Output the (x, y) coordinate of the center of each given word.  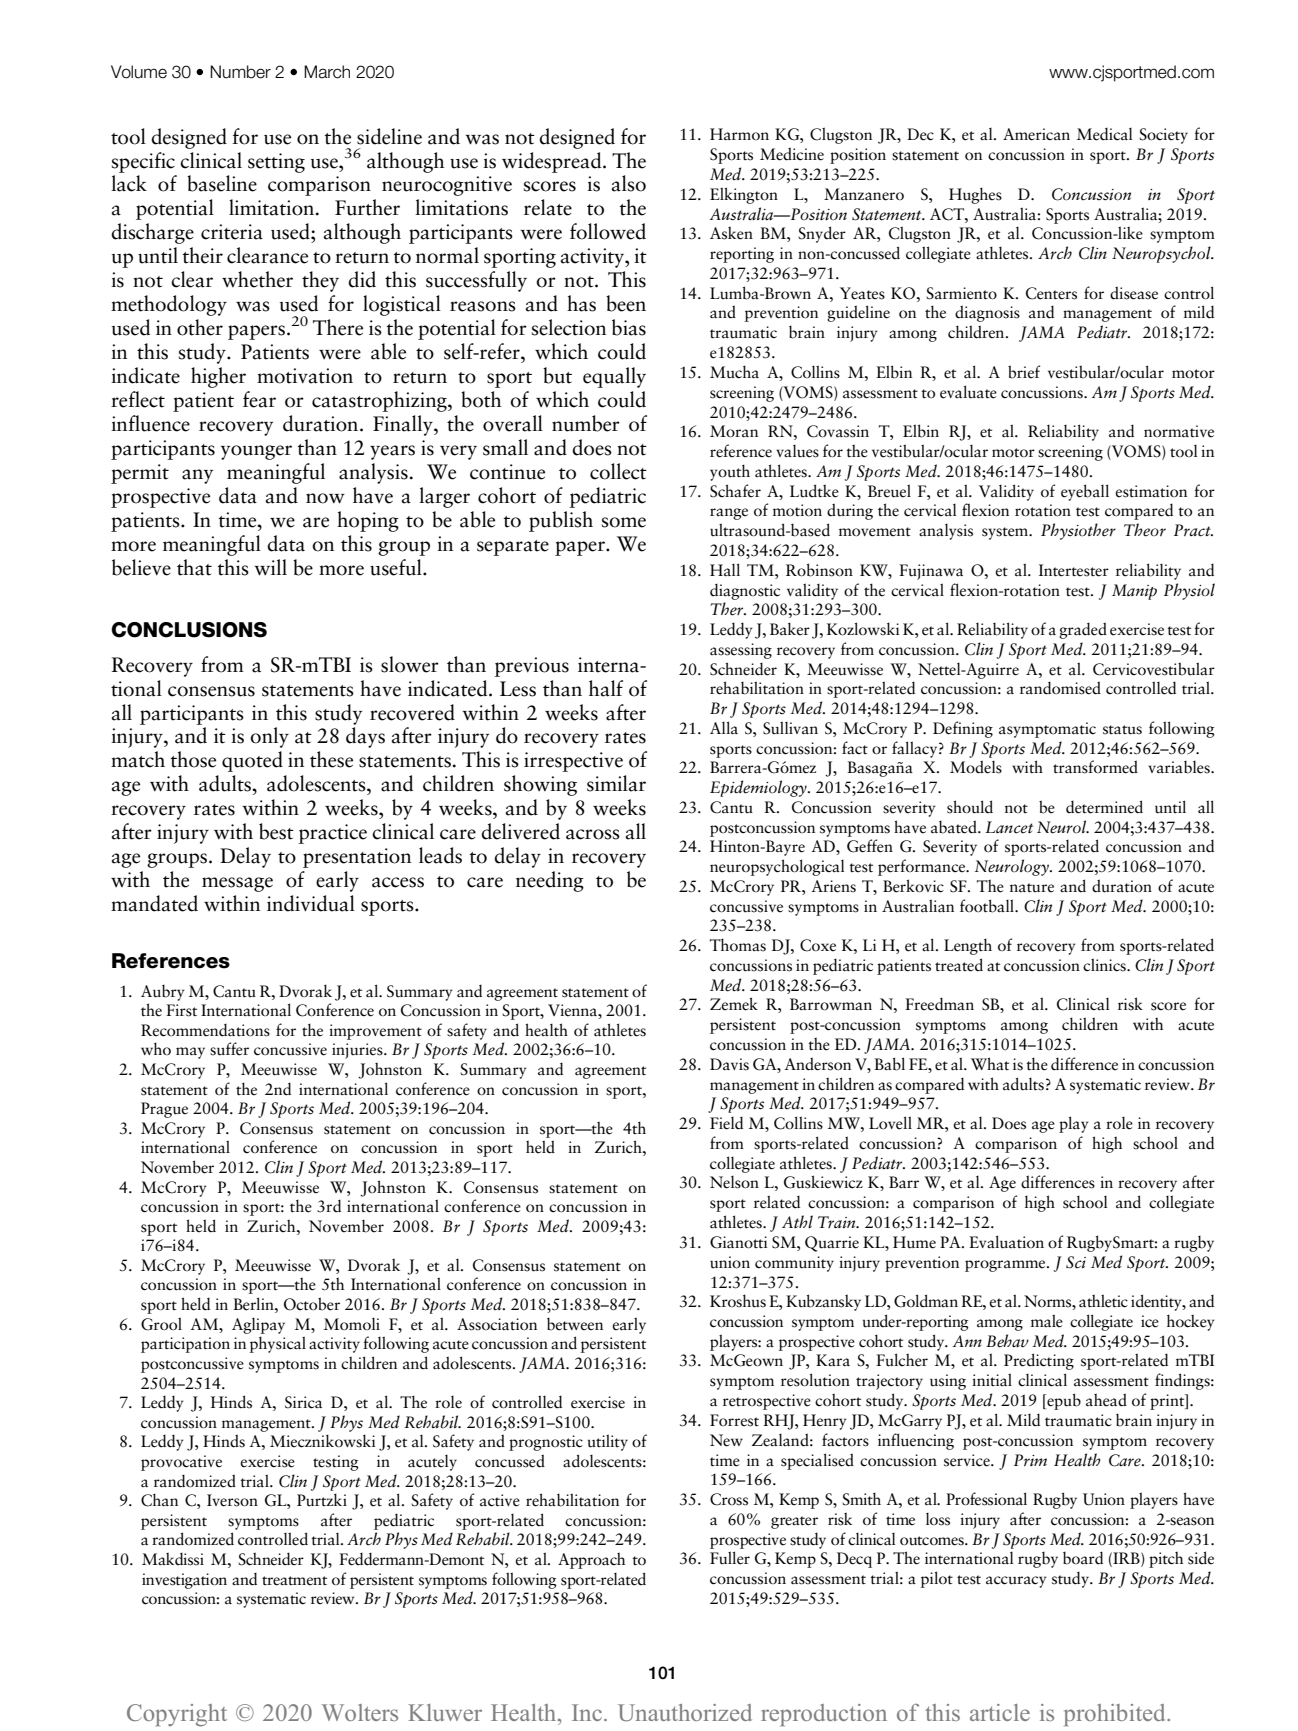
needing (550, 881)
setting (276, 163)
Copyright (177, 1715)
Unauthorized (685, 1713)
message (237, 884)
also (628, 183)
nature (1032, 888)
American (1036, 134)
